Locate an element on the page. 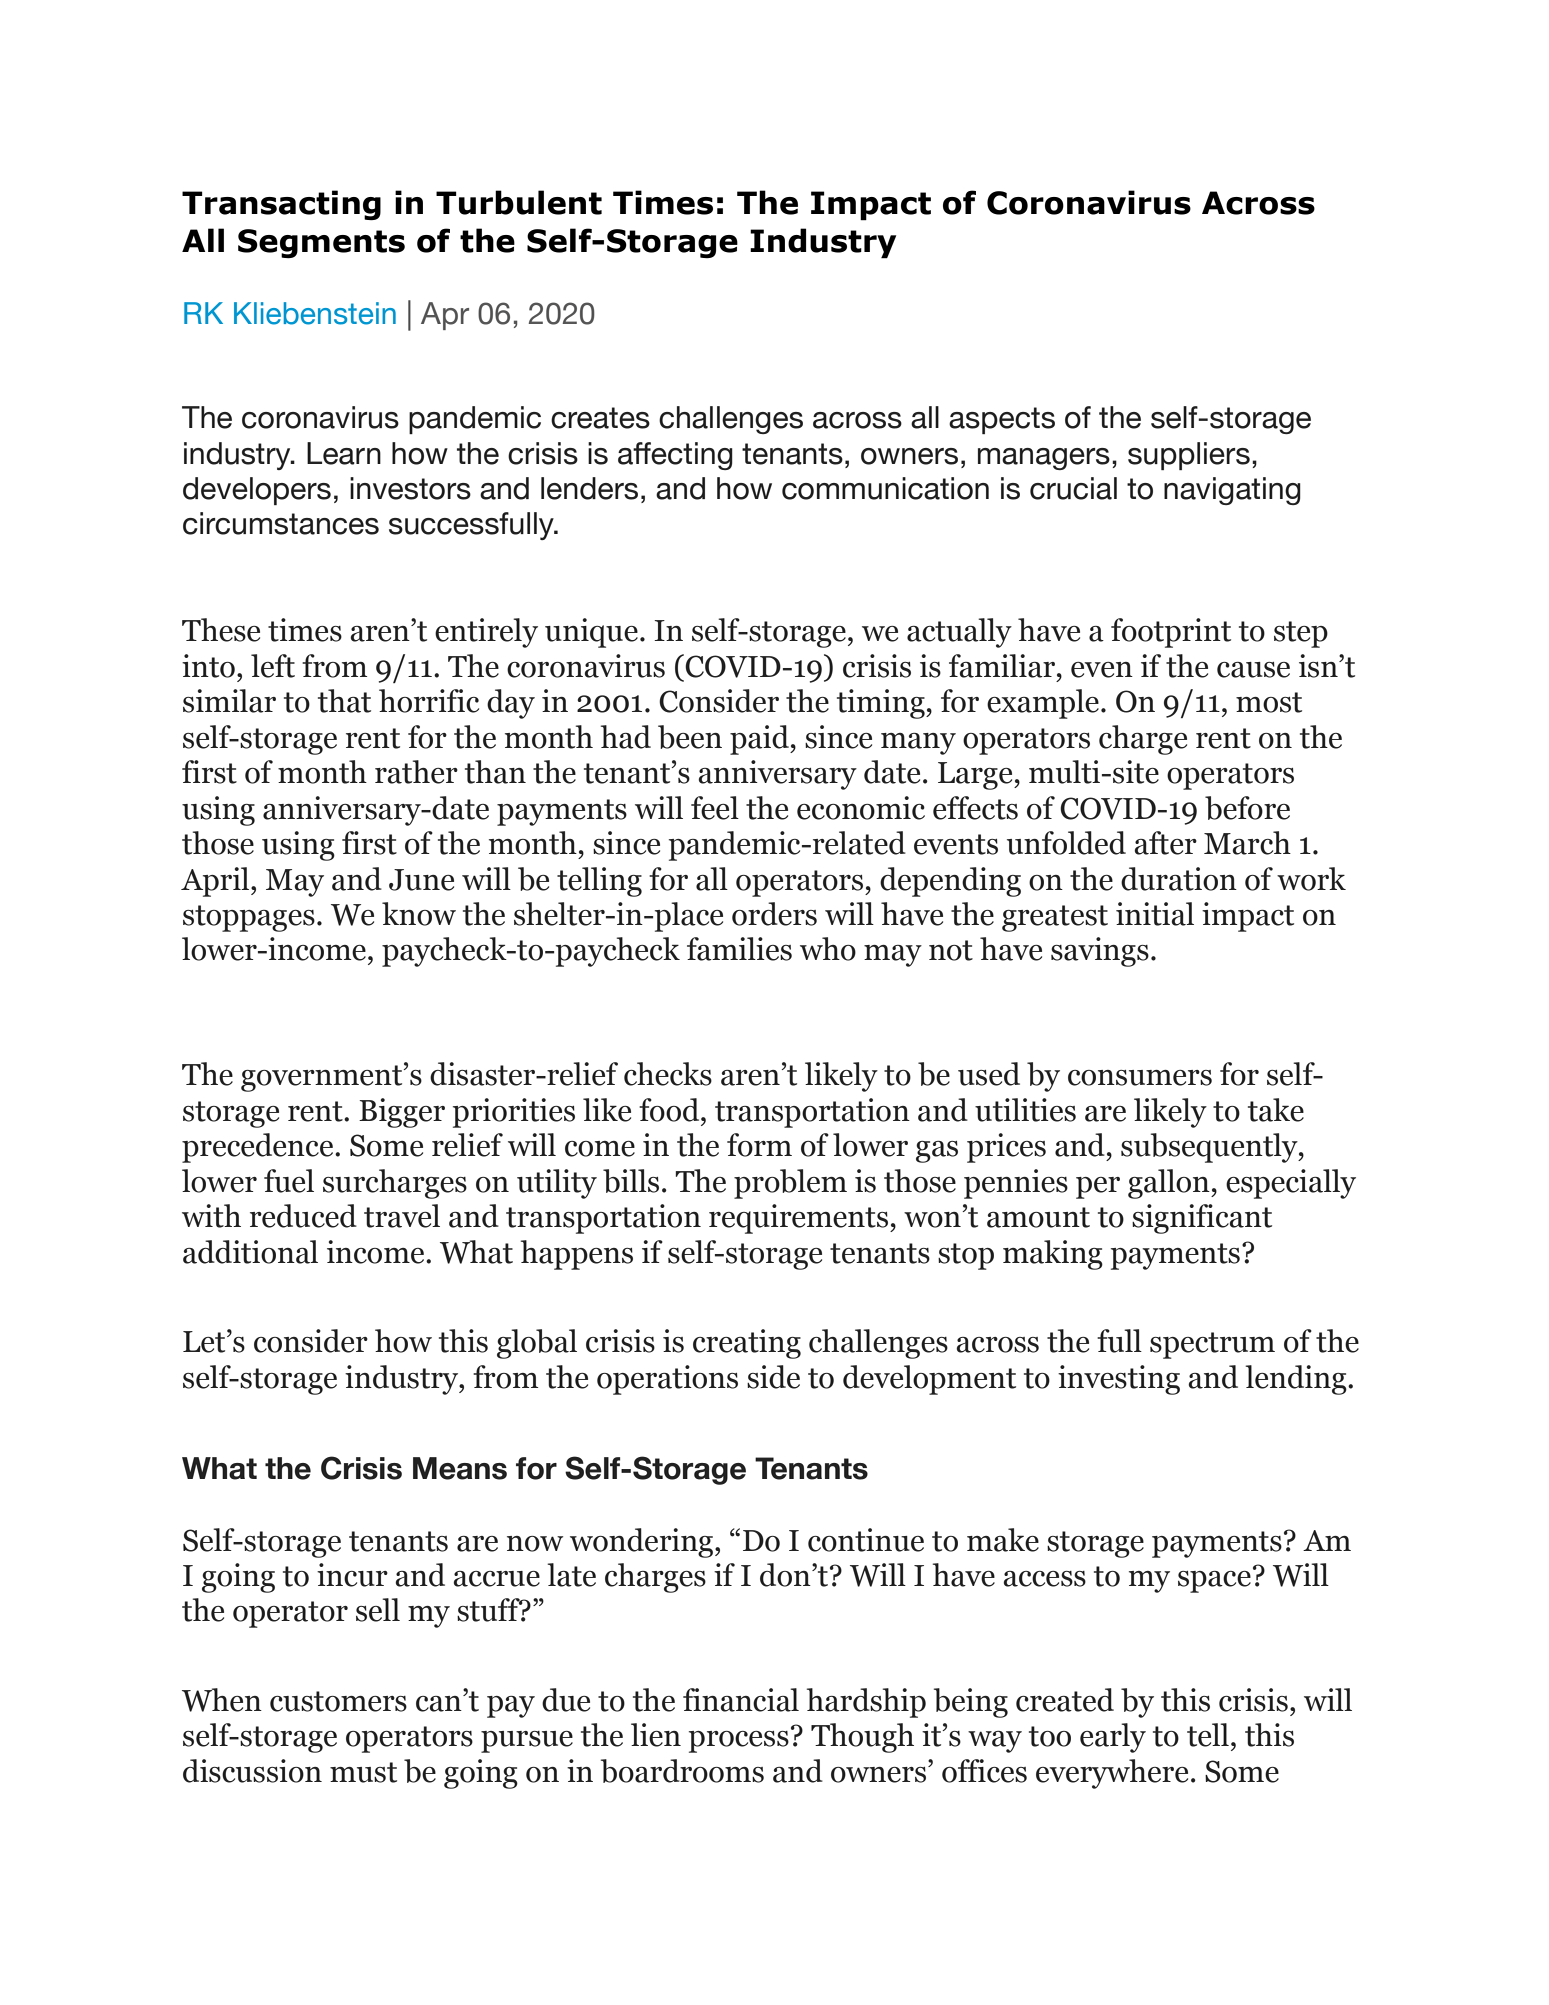 The height and width of the document is (2005, 1549). customers is located at coordinates (338, 1701).
